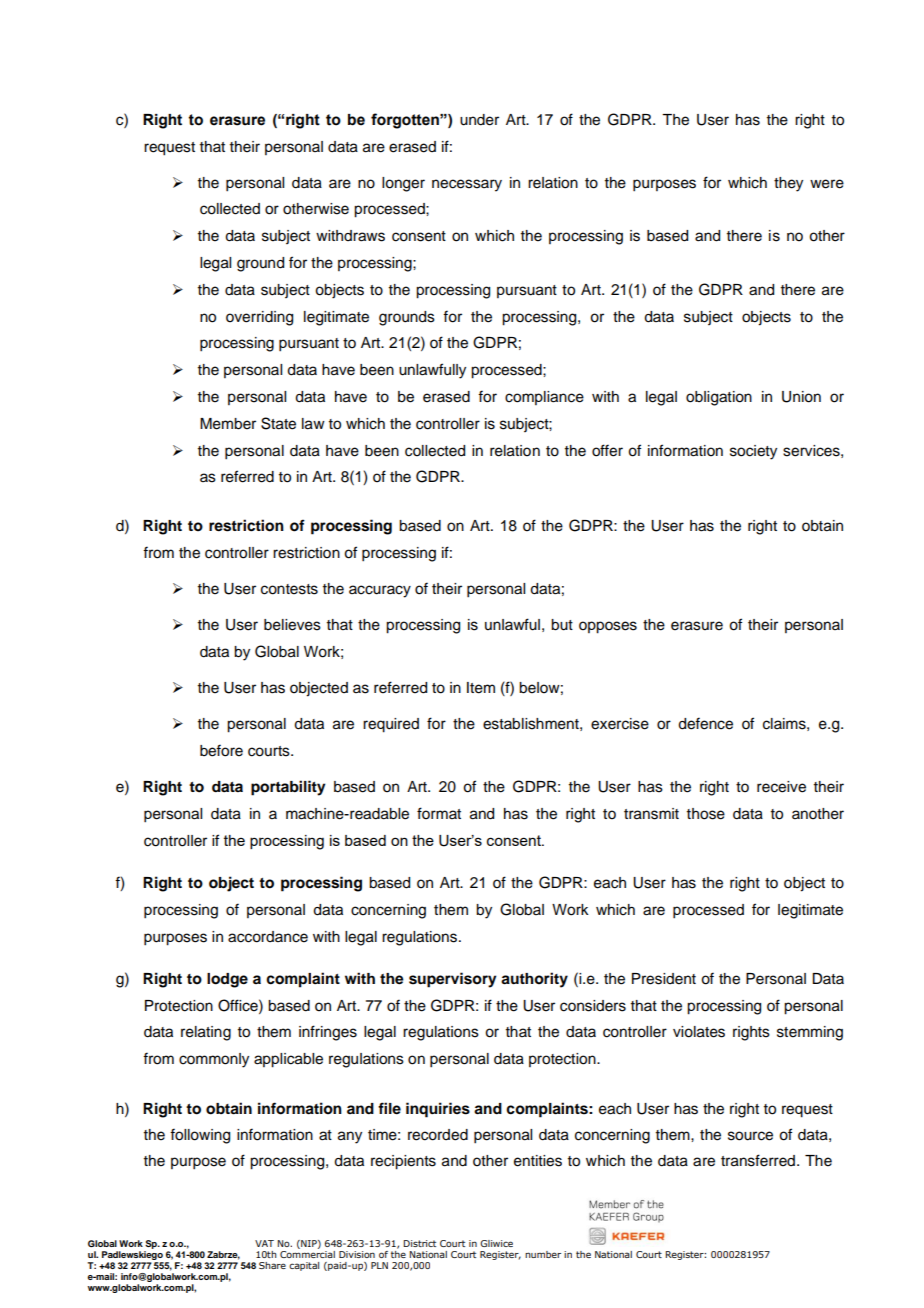  What do you see at coordinates (479, 120) in the screenshot?
I see `under` at bounding box center [479, 120].
